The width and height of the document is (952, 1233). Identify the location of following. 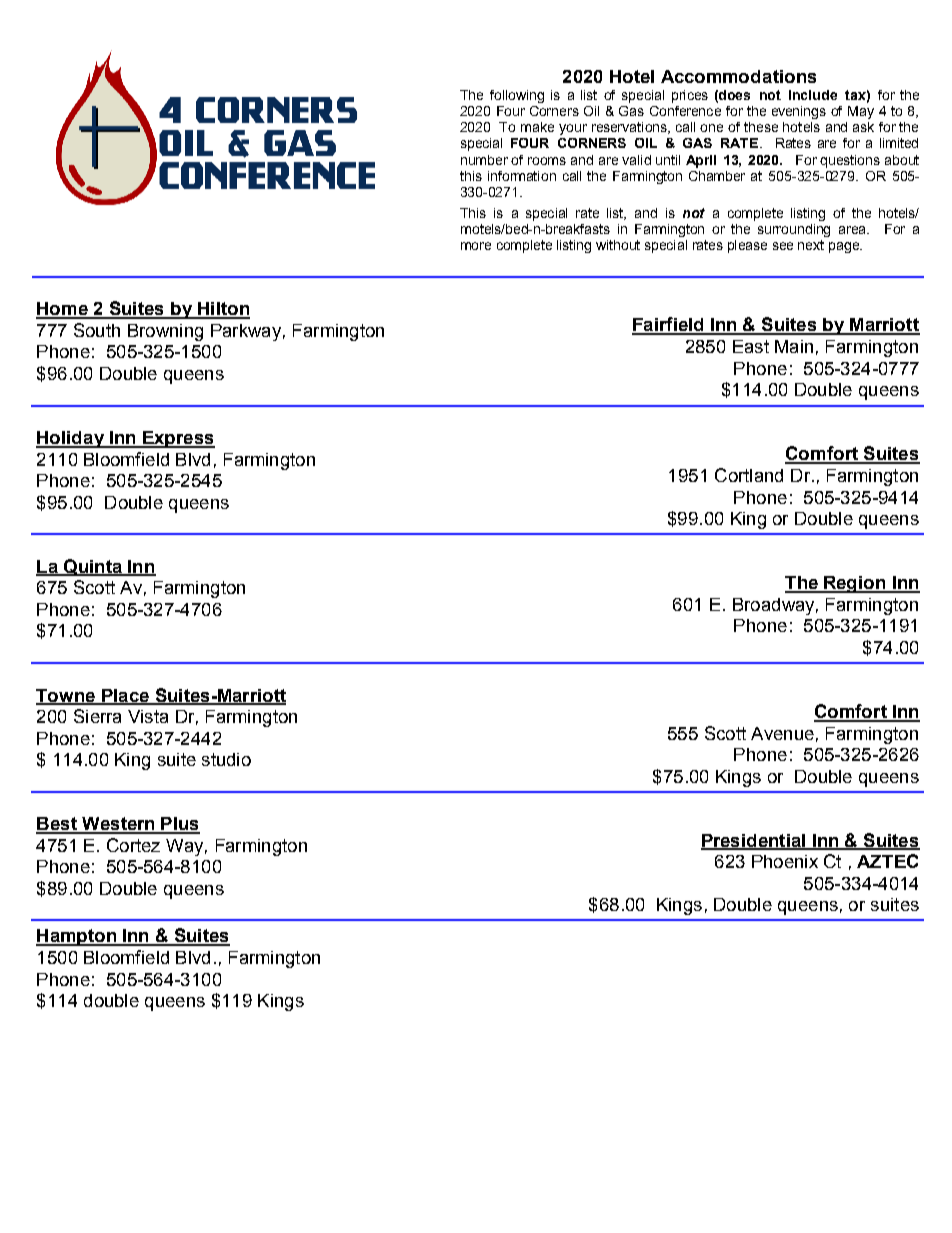
(517, 96).
